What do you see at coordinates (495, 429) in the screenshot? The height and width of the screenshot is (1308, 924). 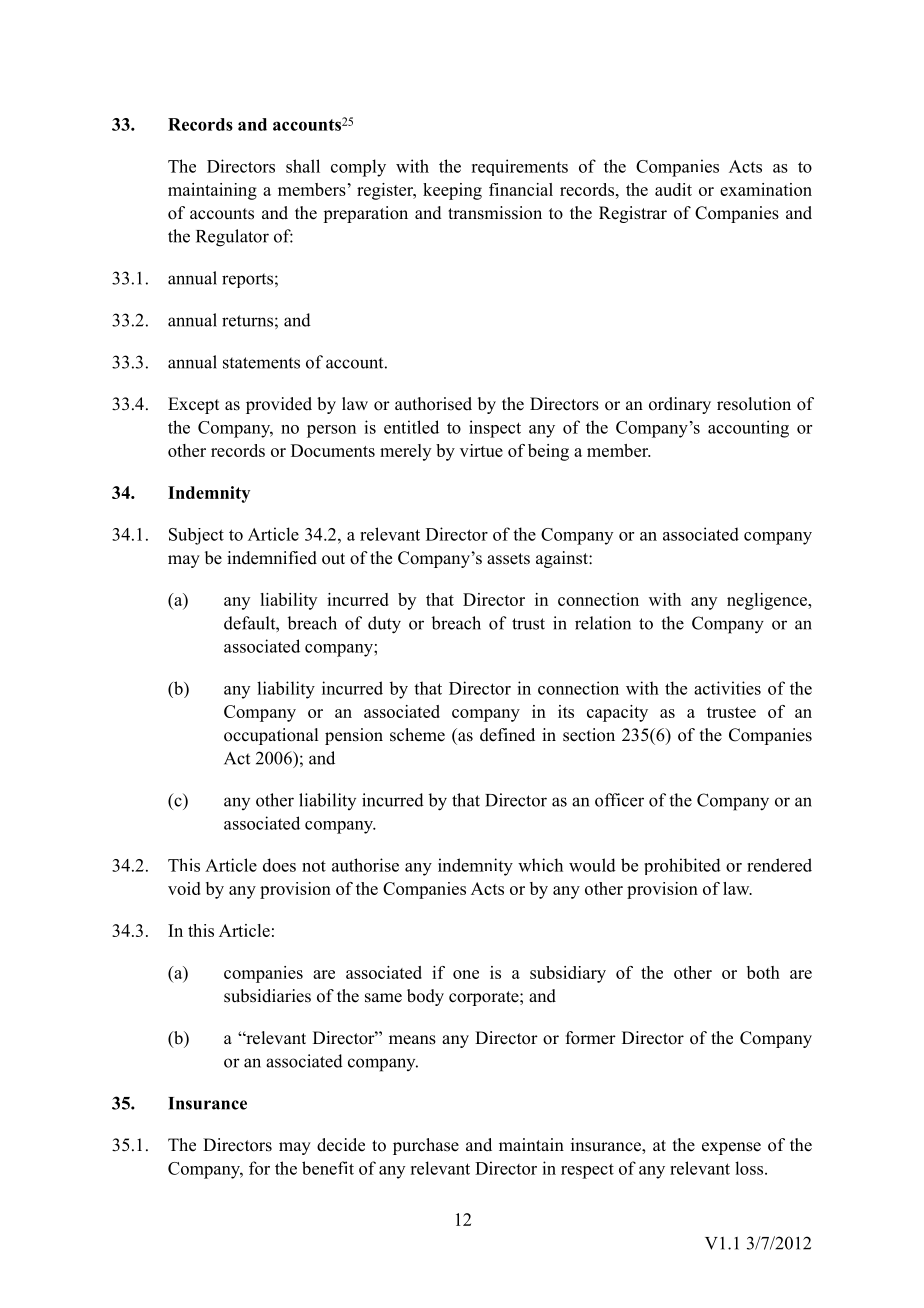 I see `inspect` at bounding box center [495, 429].
